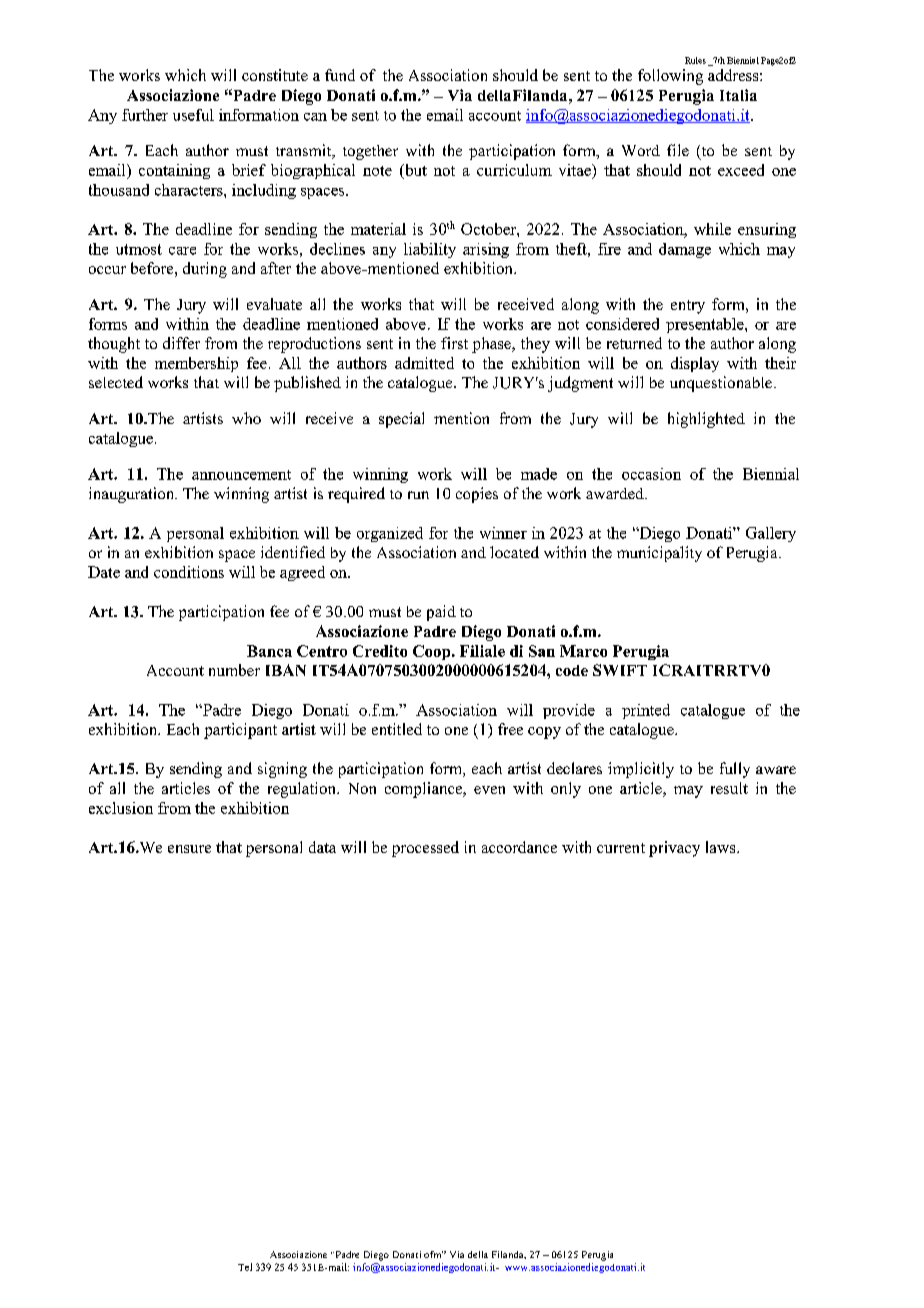  Describe the element at coordinates (425, 849) in the screenshot. I see `processed` at that location.
